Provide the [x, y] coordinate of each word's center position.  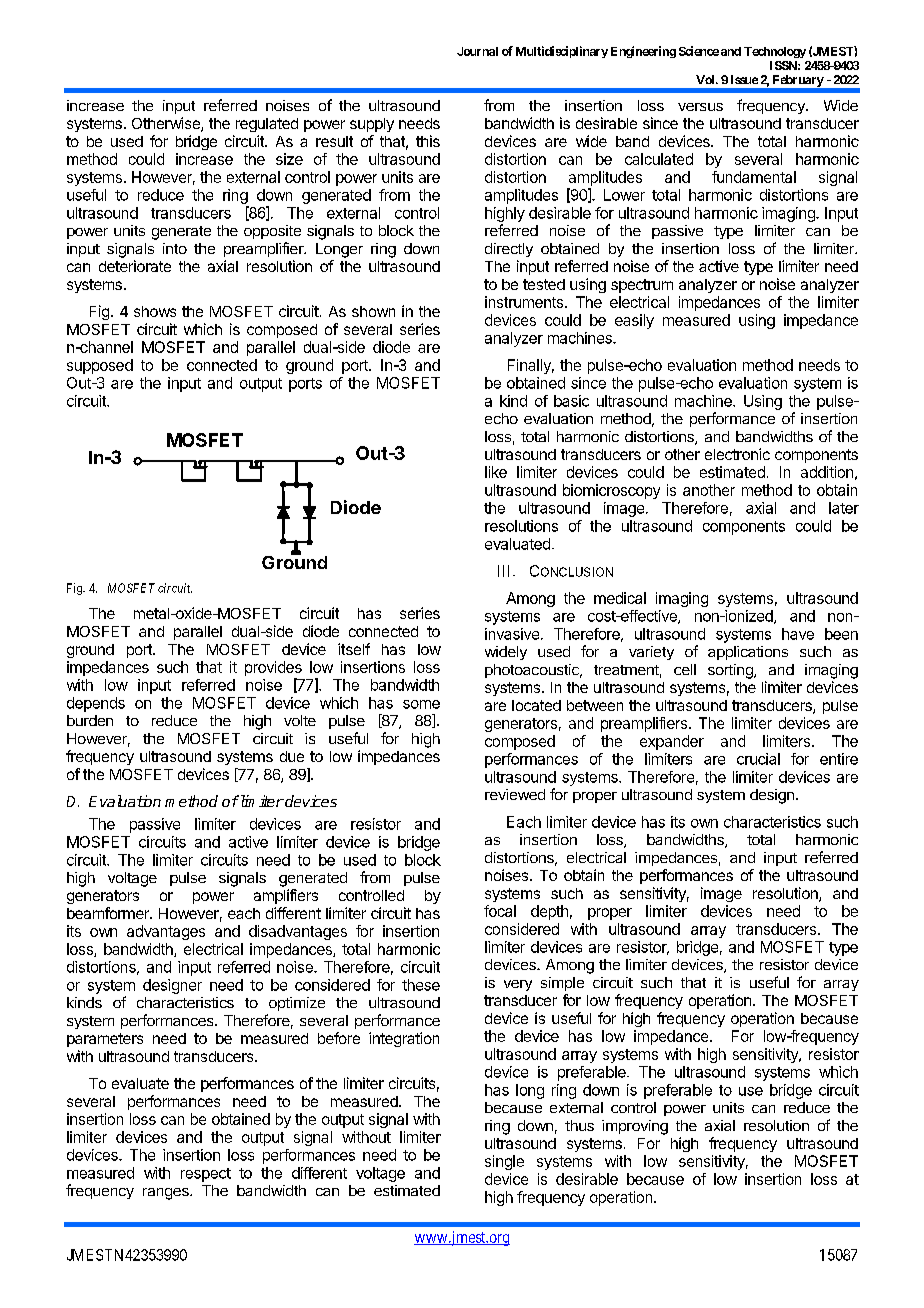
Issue [744, 79]
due [292, 756]
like [496, 472]
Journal [477, 51]
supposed [100, 366]
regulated [267, 125]
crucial [758, 759]
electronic [737, 454]
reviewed [515, 794]
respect [206, 1175]
